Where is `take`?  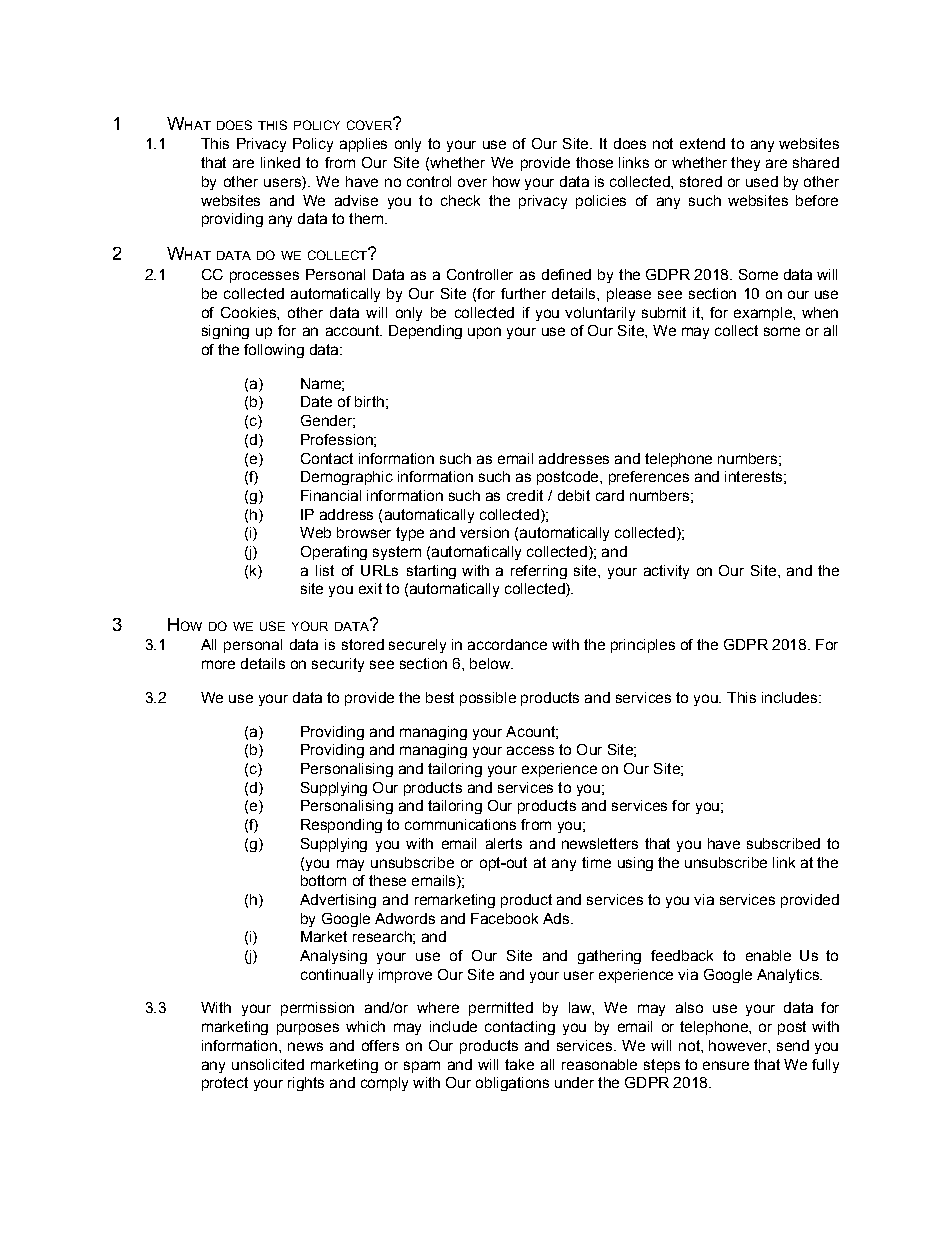 take is located at coordinates (519, 1064).
